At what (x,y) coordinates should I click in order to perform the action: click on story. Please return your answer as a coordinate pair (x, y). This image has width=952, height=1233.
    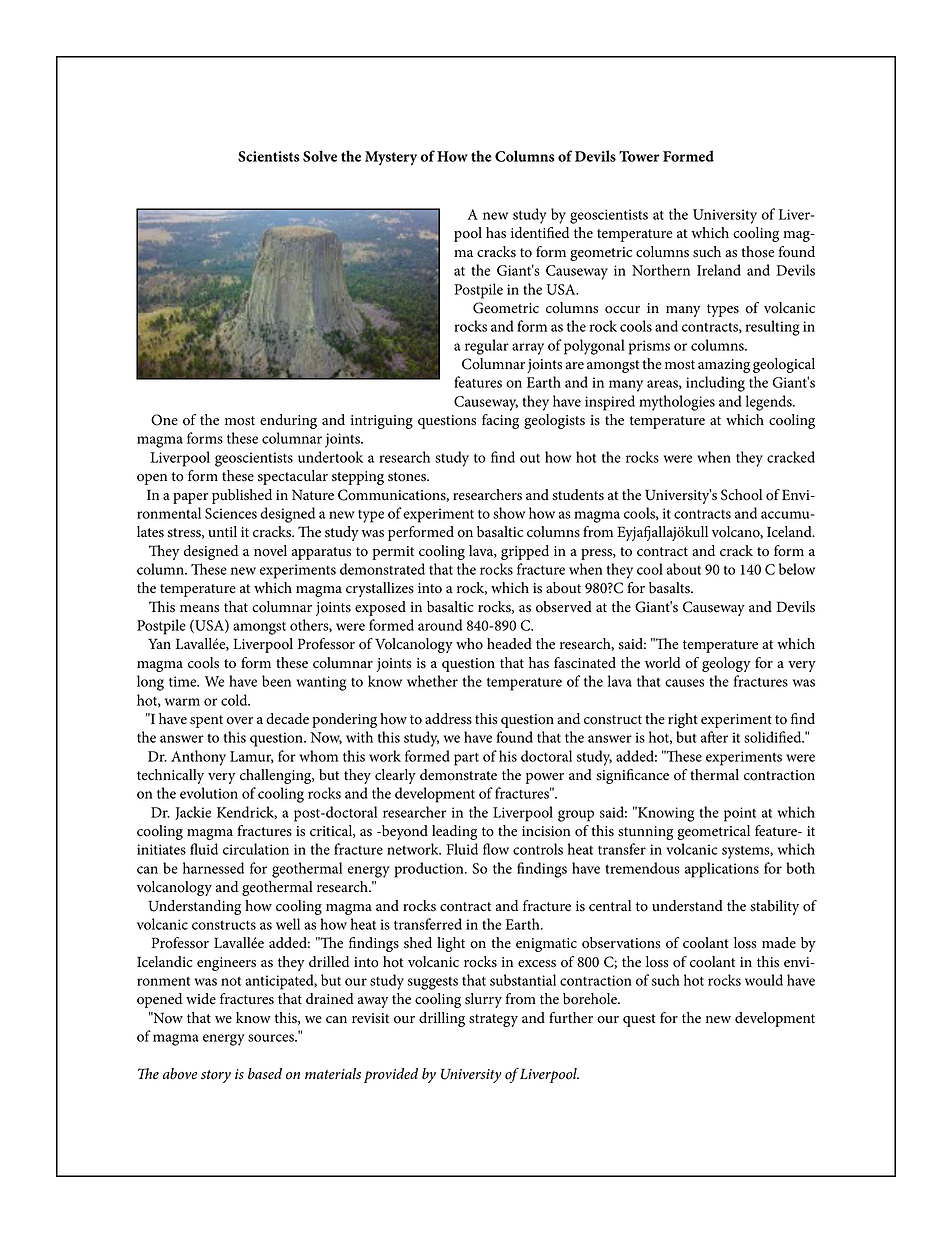
    Looking at the image, I should click on (216, 1076).
